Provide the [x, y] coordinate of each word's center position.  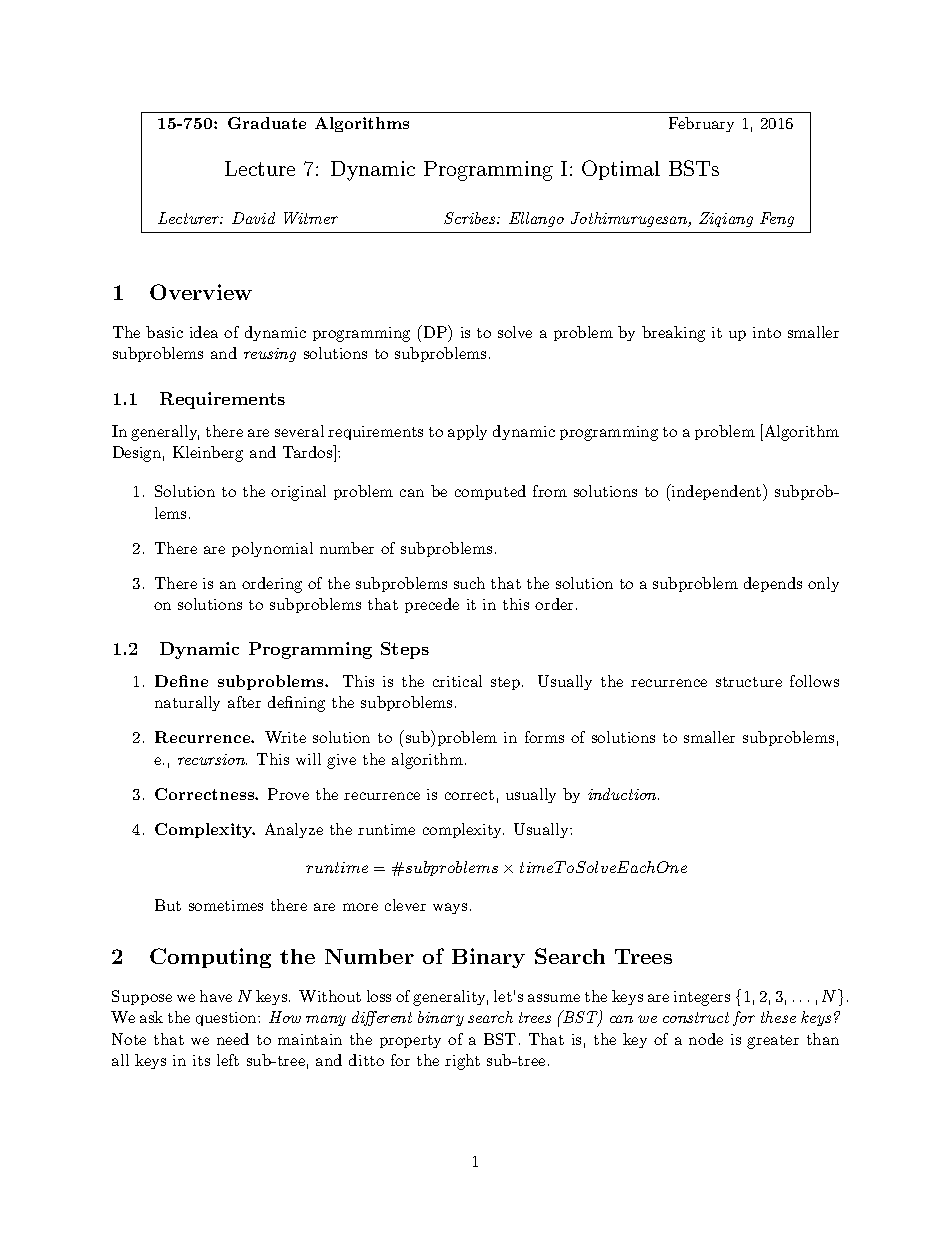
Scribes [471, 218]
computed [490, 492]
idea [204, 332]
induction [623, 794]
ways [450, 908]
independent [715, 492]
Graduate [267, 123]
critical [457, 681]
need [233, 1039]
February [701, 124]
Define [181, 681]
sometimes [226, 905]
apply [467, 432]
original [298, 493]
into [767, 332]
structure [749, 682]
